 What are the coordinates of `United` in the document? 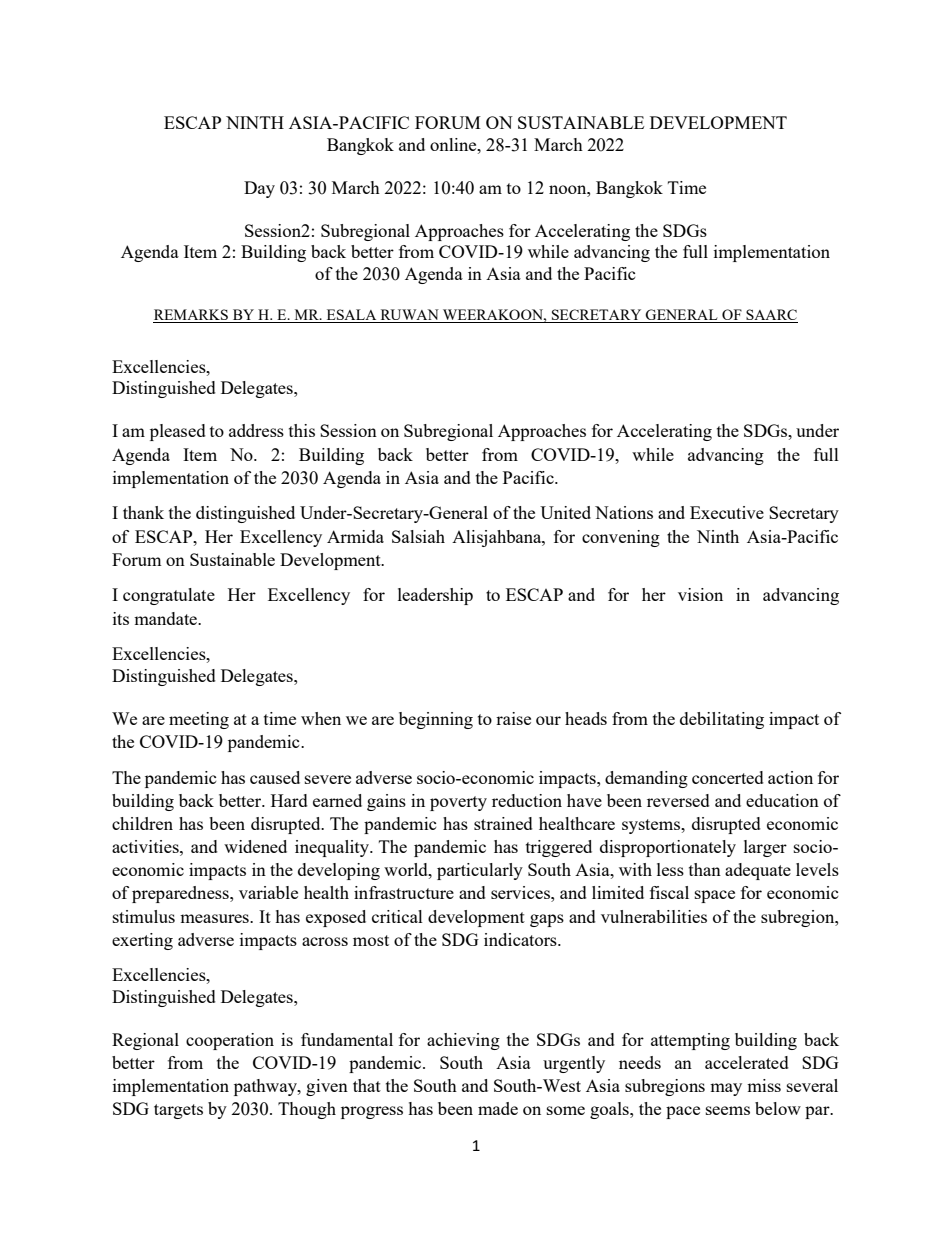 It's located at (565, 512).
